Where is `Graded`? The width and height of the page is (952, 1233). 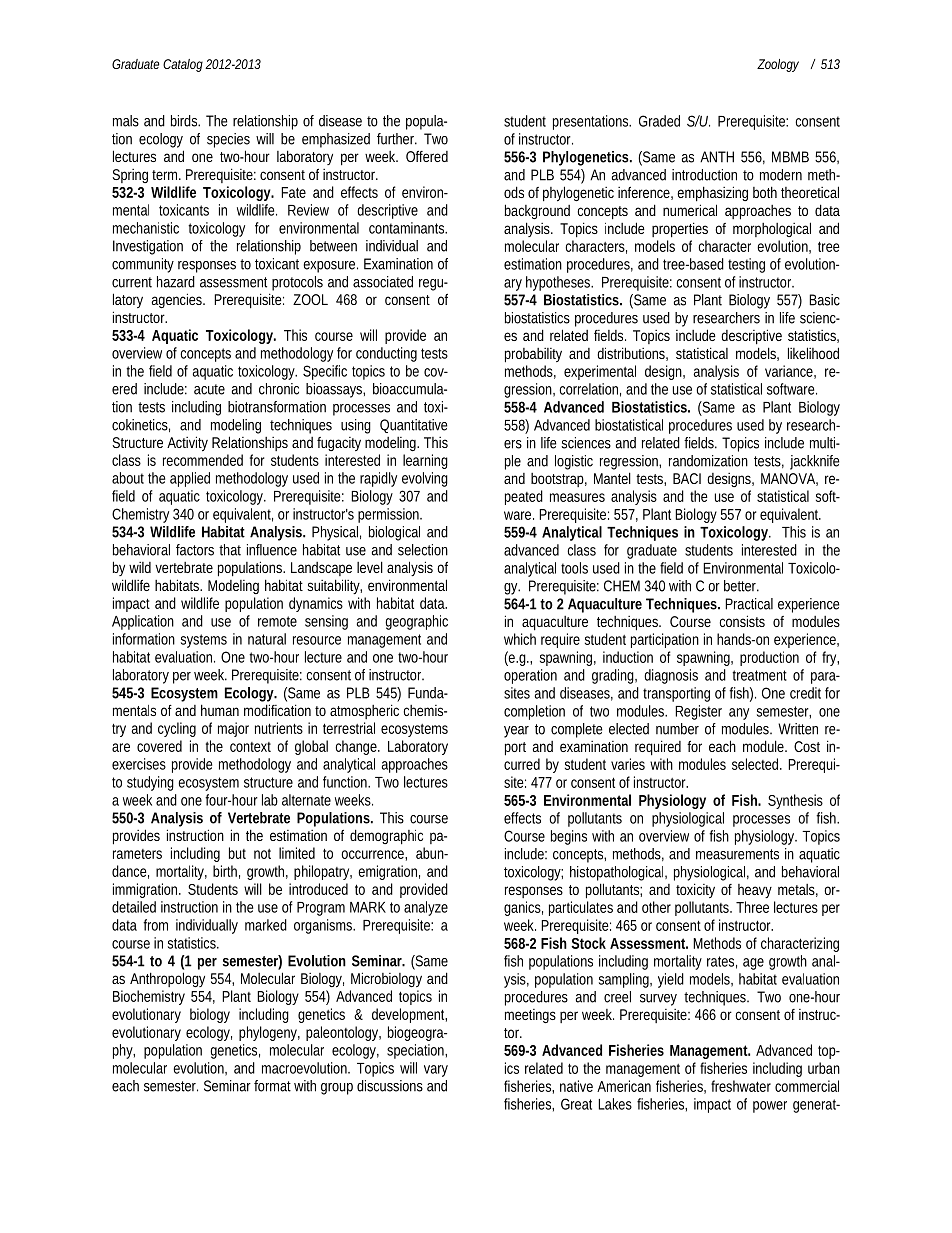 Graded is located at coordinates (659, 121).
